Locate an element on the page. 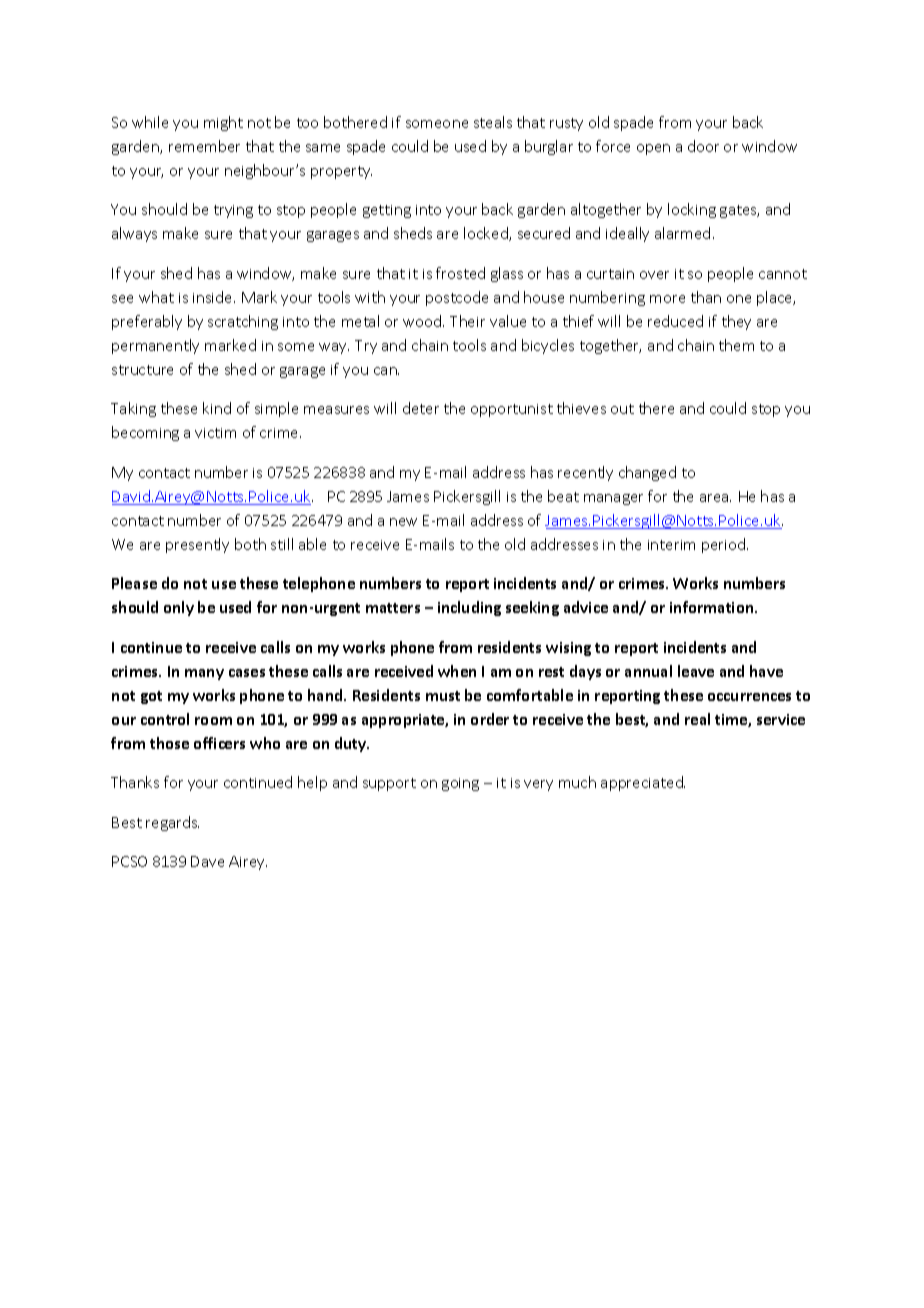 The height and width of the document is (1308, 924). steals is located at coordinates (493, 122).
